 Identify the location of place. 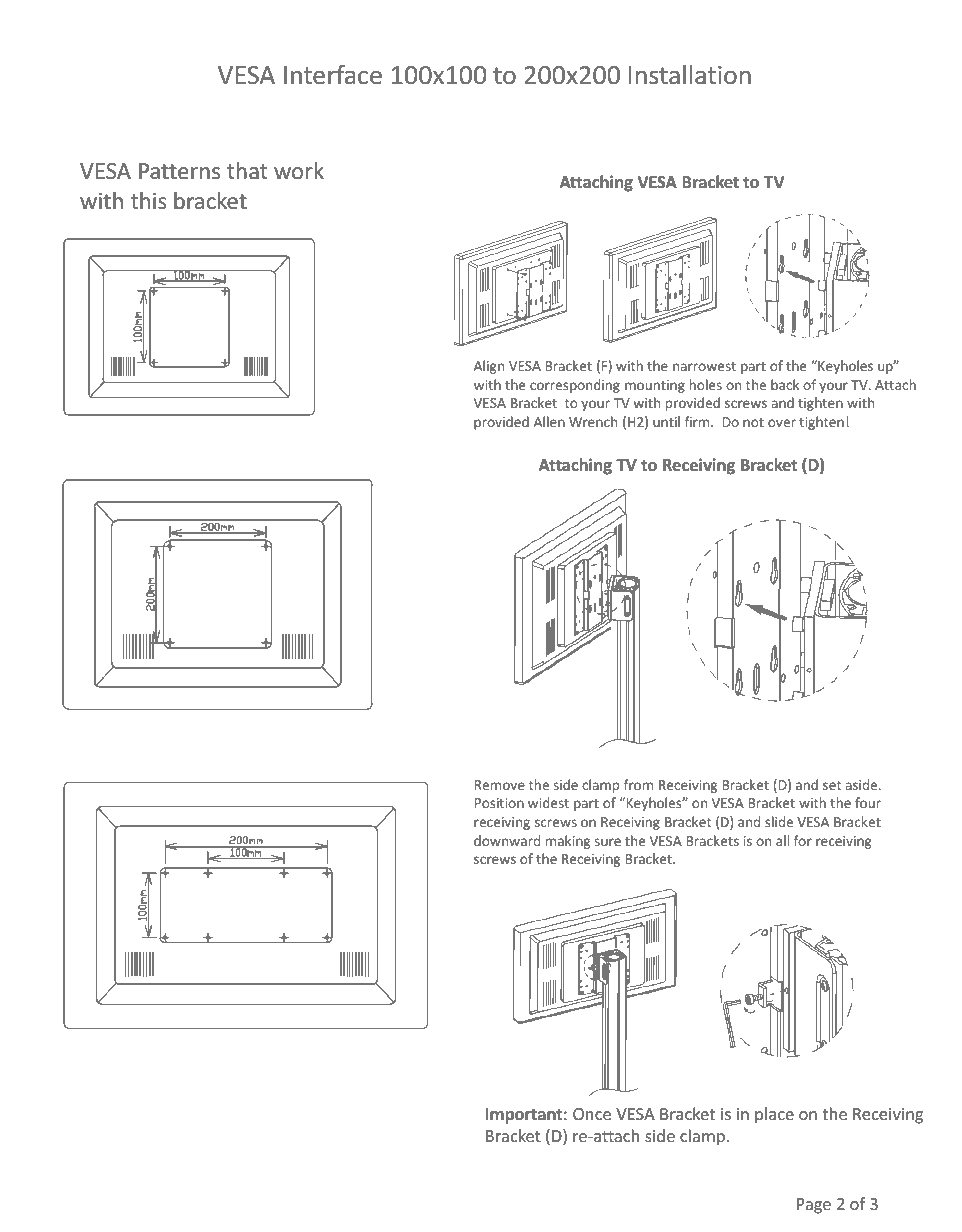
(774, 1115).
